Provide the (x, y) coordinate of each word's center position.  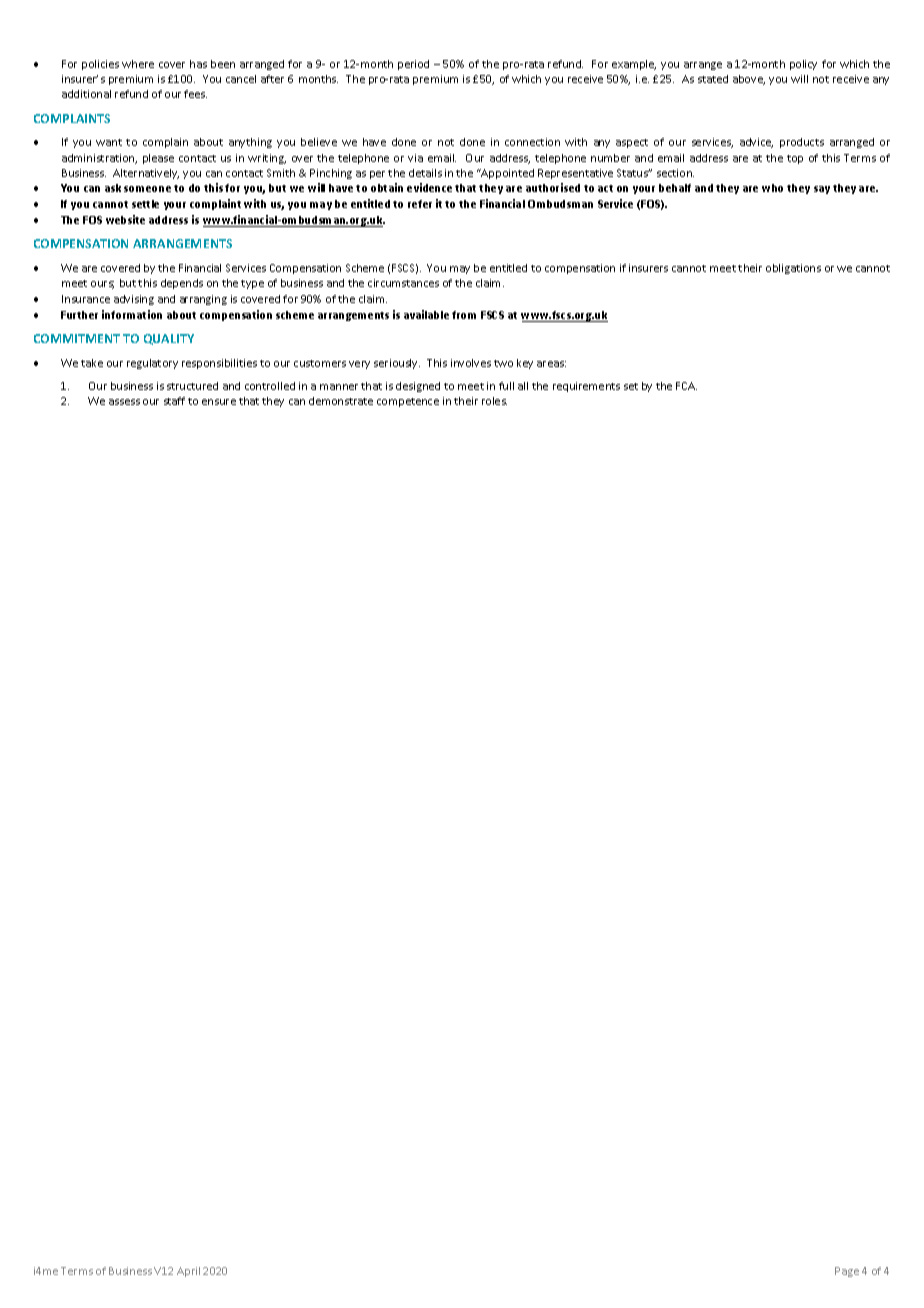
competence (408, 402)
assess (124, 402)
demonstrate (341, 401)
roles (494, 401)
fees (195, 94)
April (188, 1272)
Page (847, 1272)
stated (713, 79)
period (413, 65)
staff (174, 401)
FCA (686, 386)
